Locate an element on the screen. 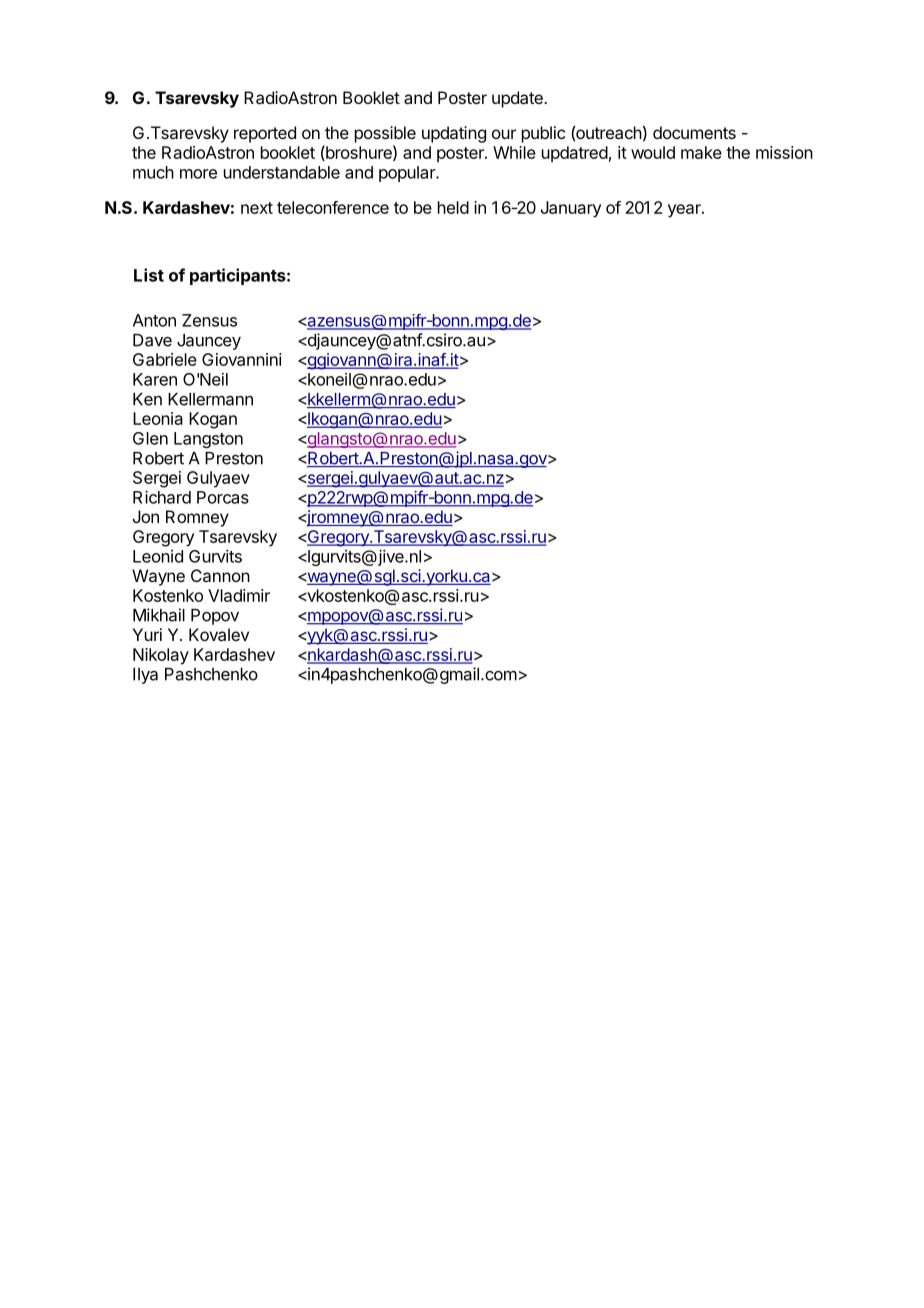  Langston is located at coordinates (208, 440).
